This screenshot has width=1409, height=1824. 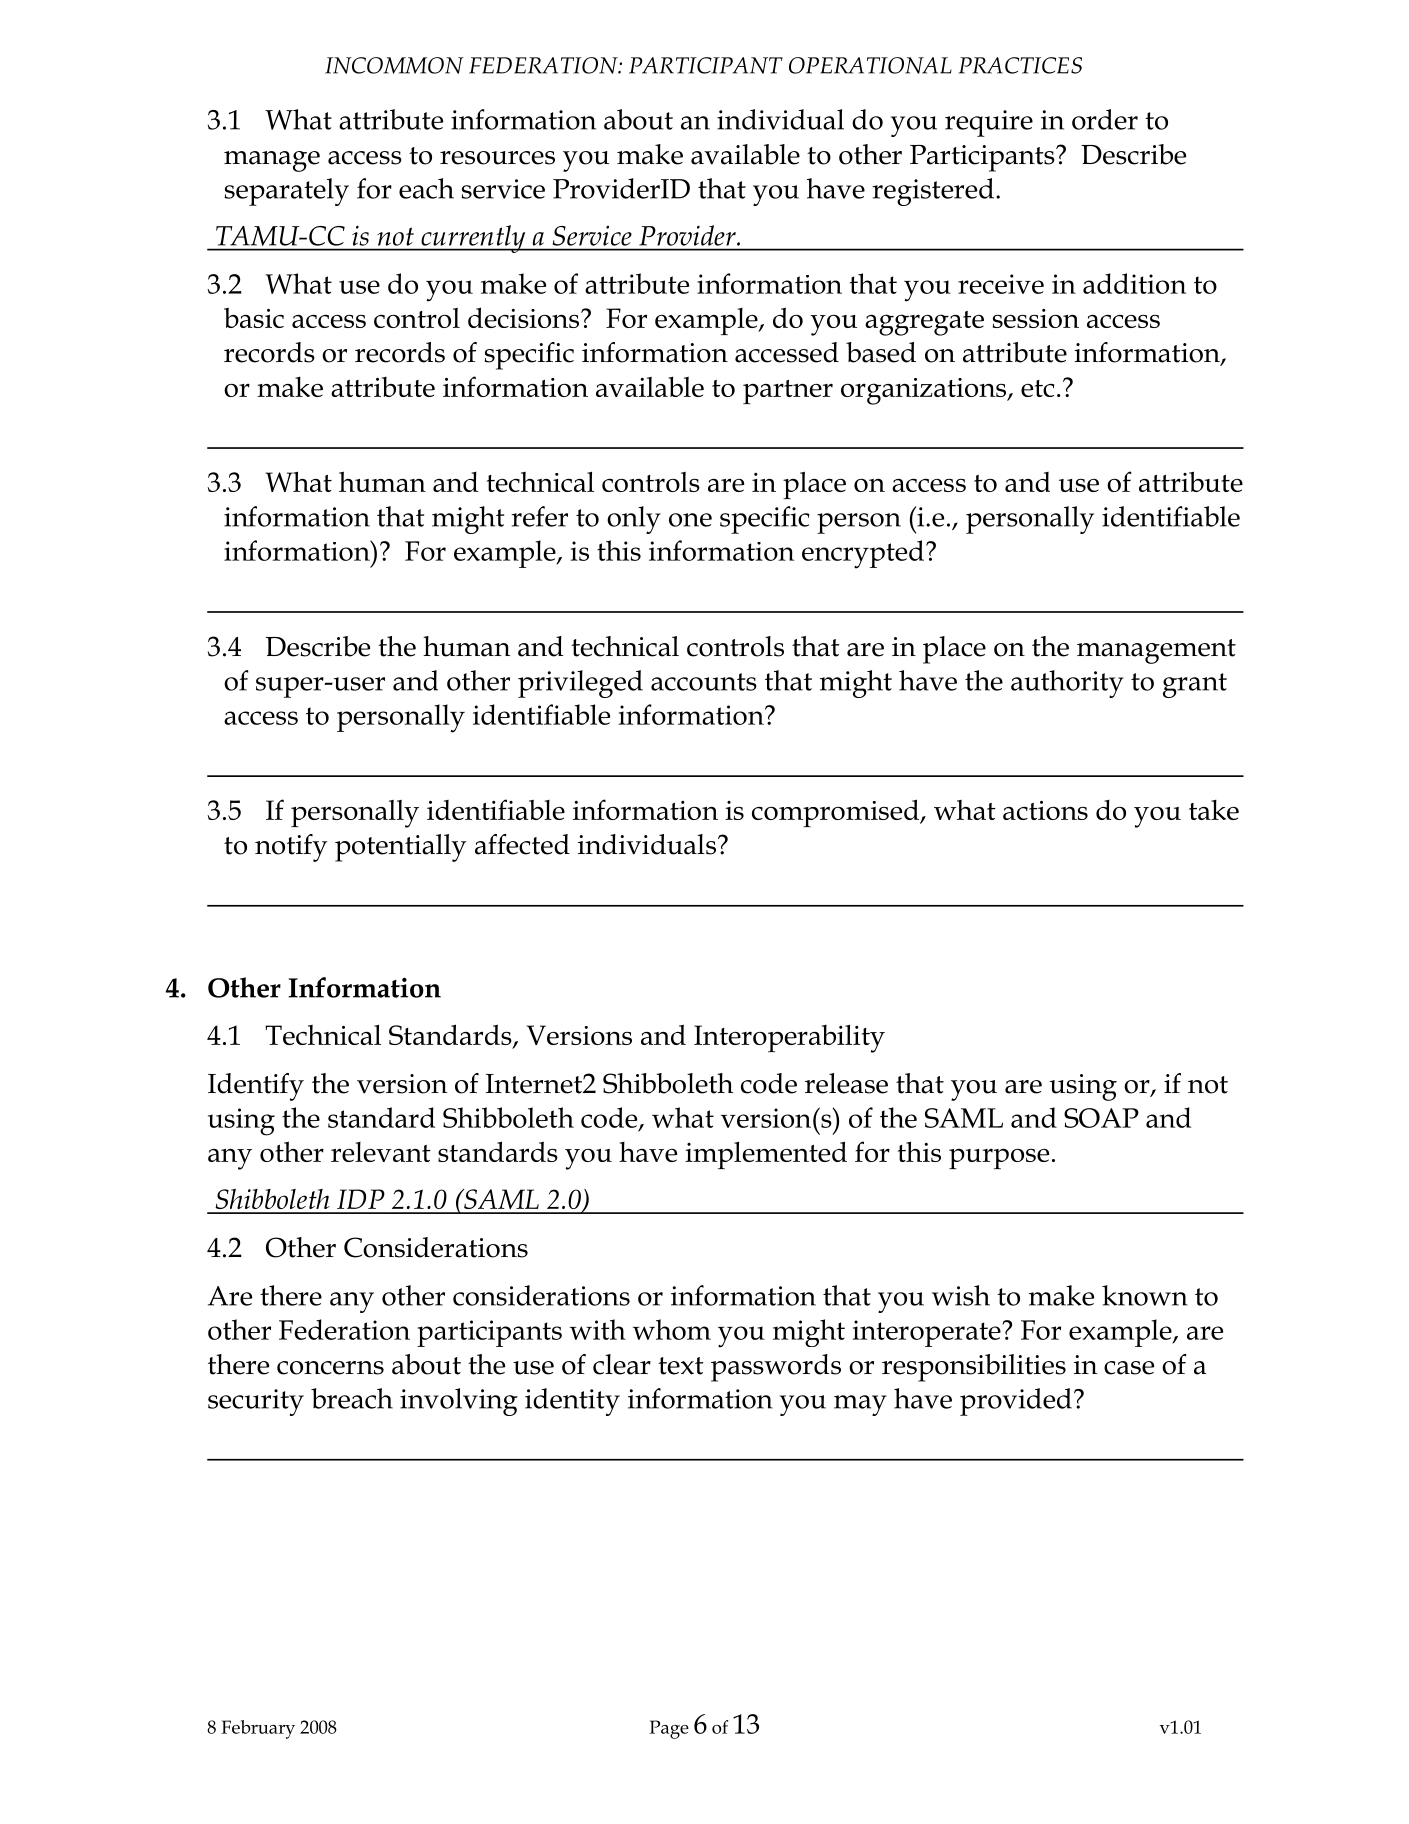 I want to click on order, so click(x=1105, y=119).
